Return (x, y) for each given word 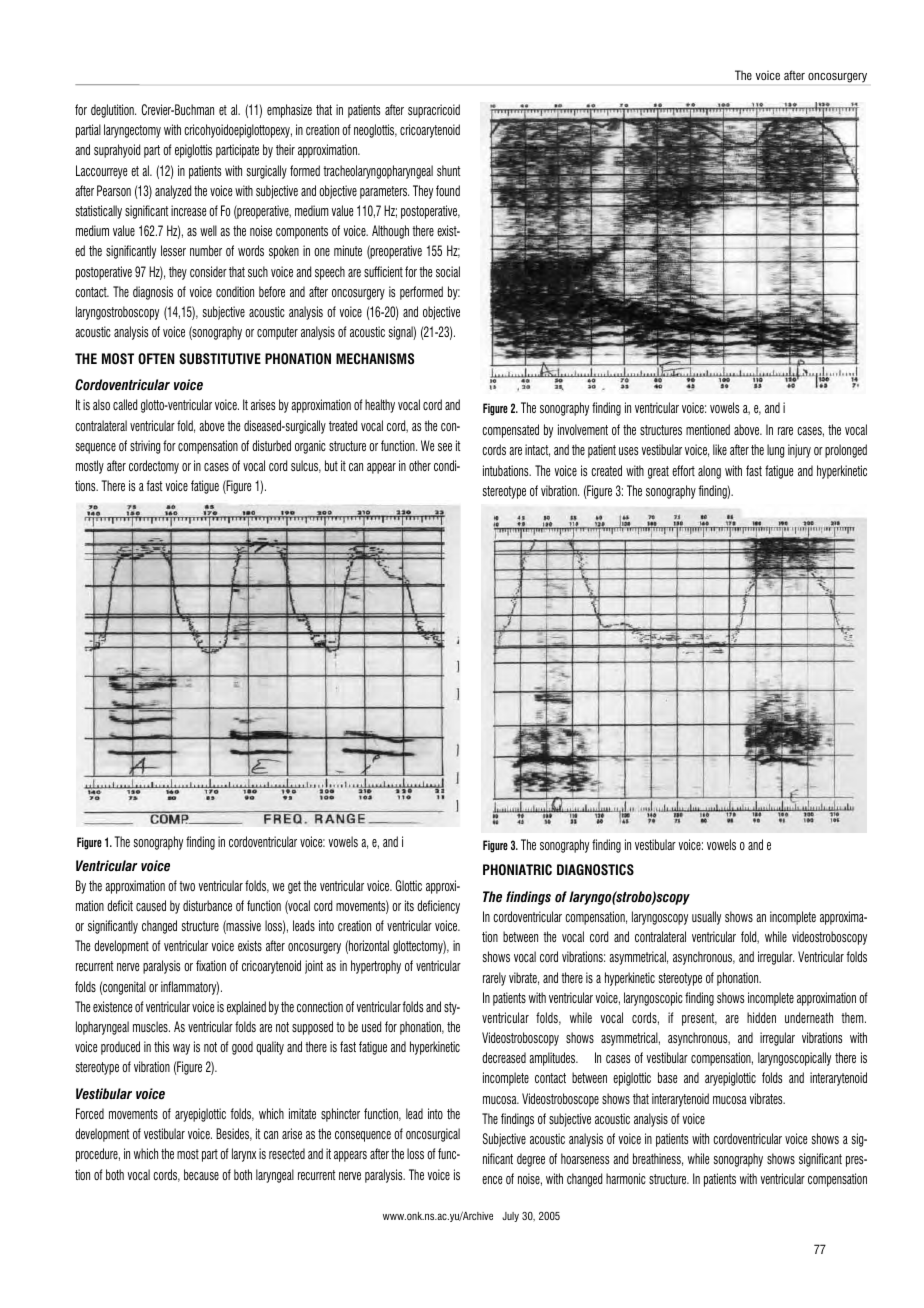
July (510, 1217)
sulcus (306, 466)
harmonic (626, 1178)
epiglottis (193, 151)
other (420, 465)
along (709, 472)
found (448, 190)
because (201, 1174)
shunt (448, 170)
